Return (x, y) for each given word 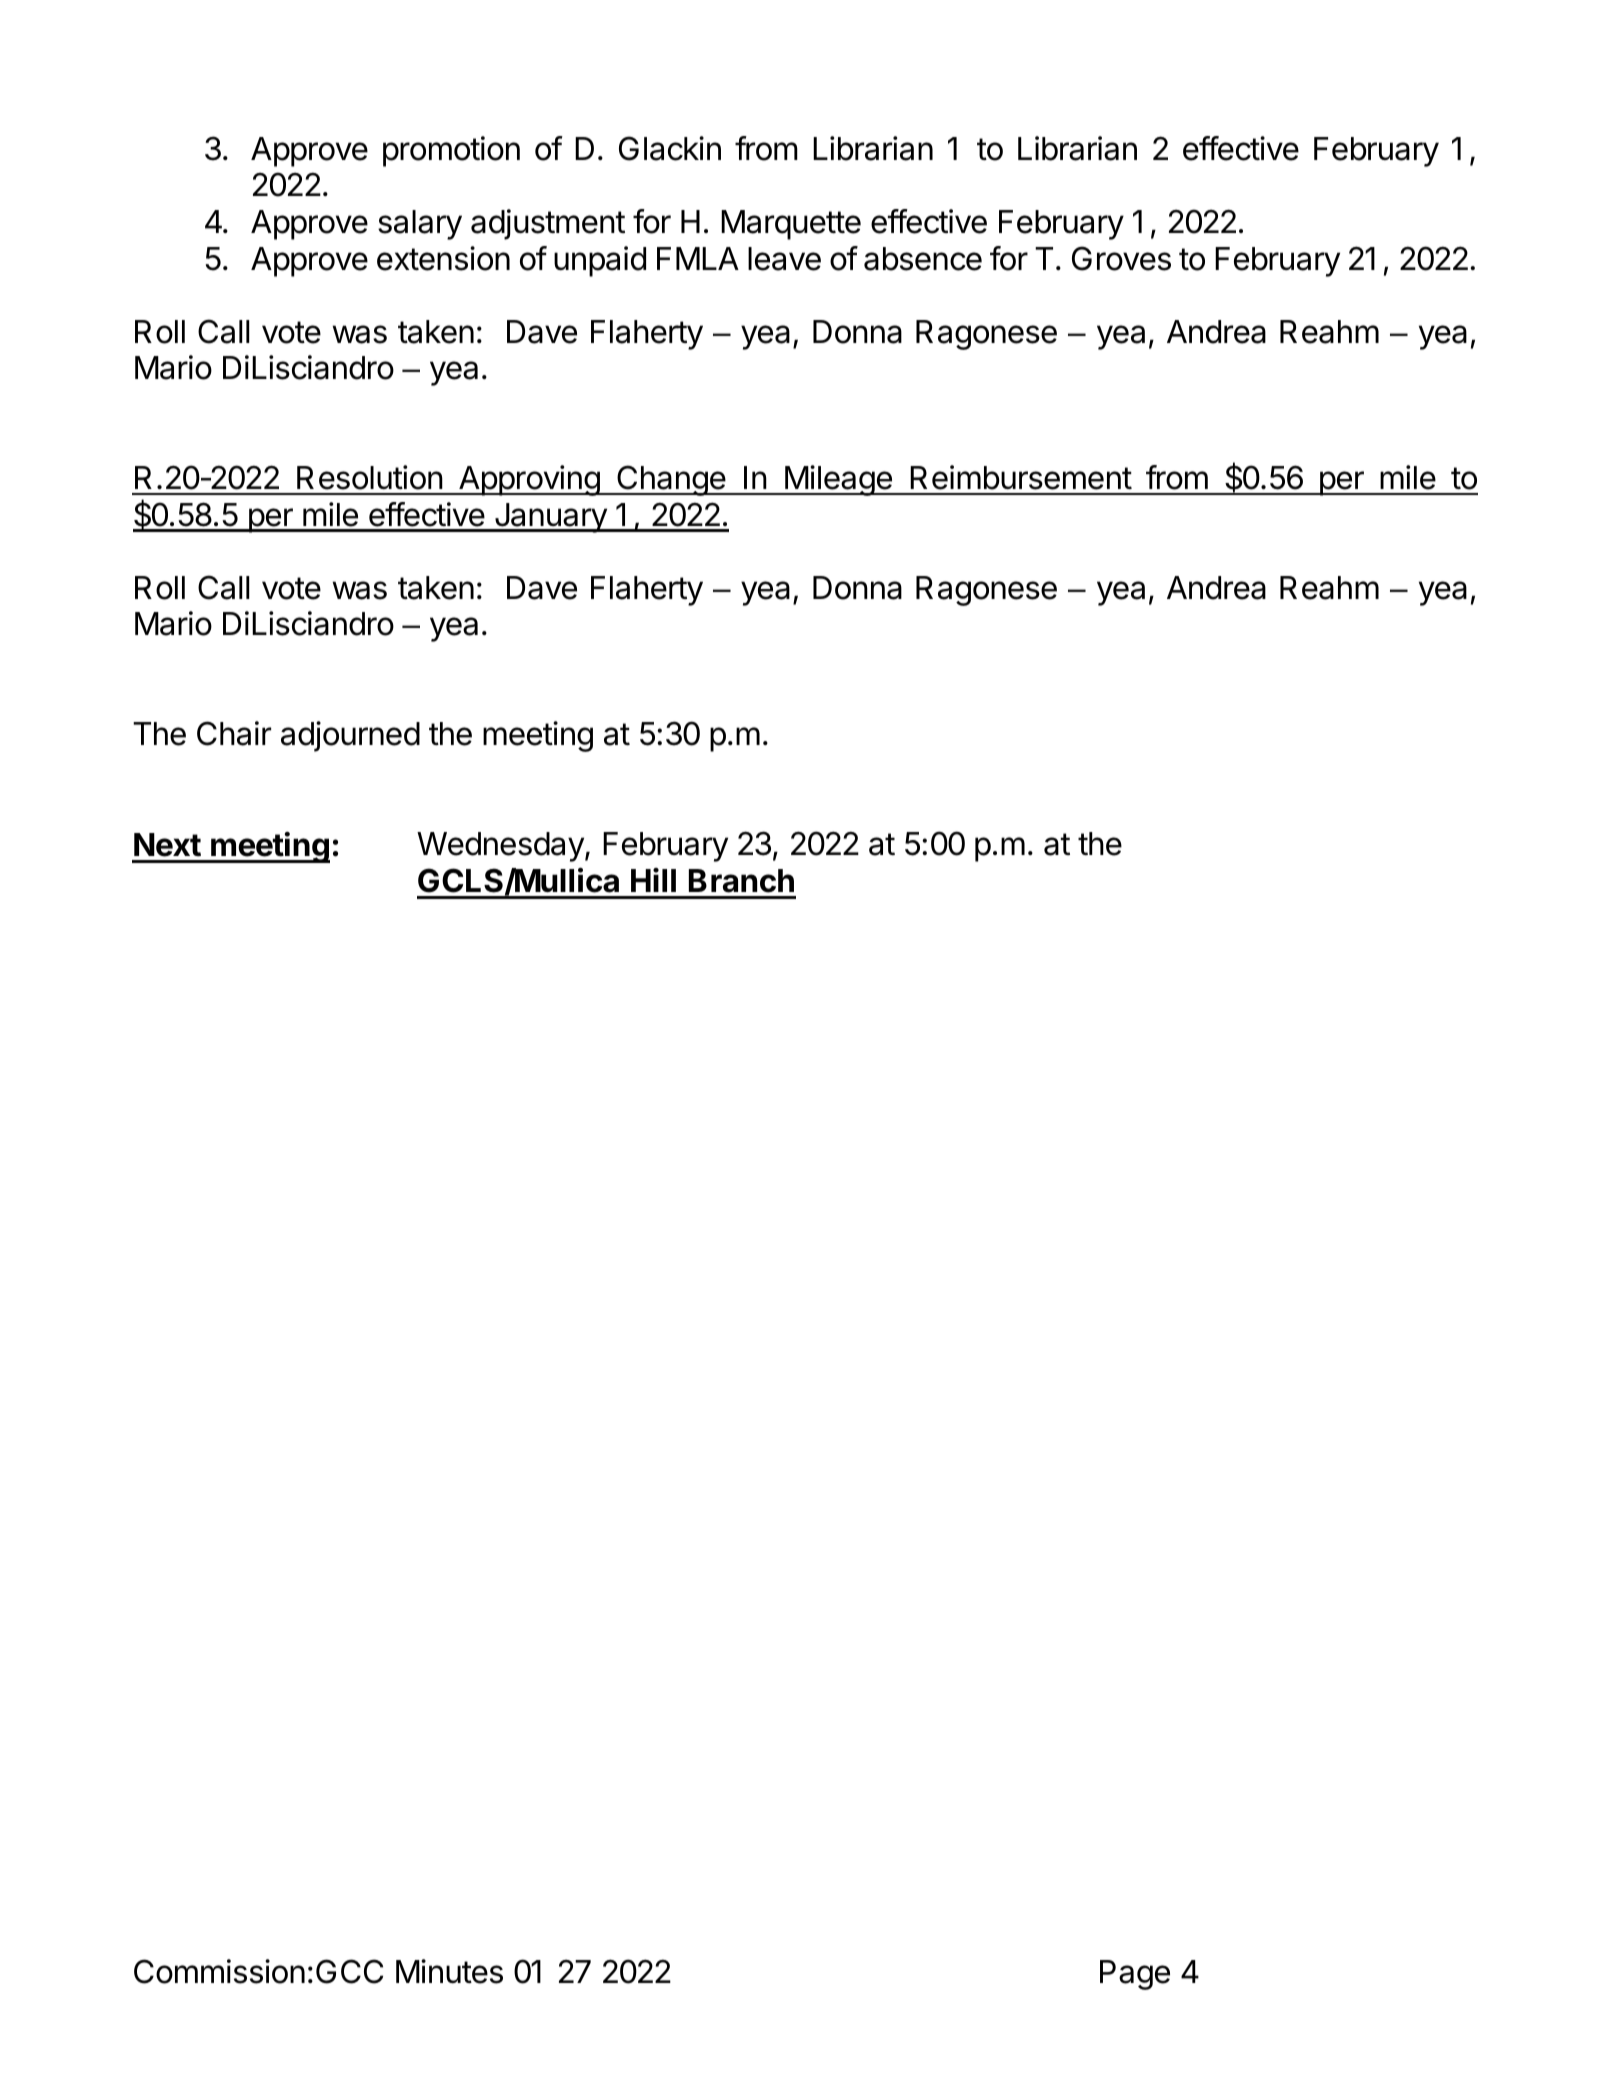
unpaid (600, 261)
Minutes (449, 1971)
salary (420, 225)
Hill (653, 880)
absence (923, 259)
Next (167, 845)
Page (1135, 1975)
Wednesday (501, 847)
